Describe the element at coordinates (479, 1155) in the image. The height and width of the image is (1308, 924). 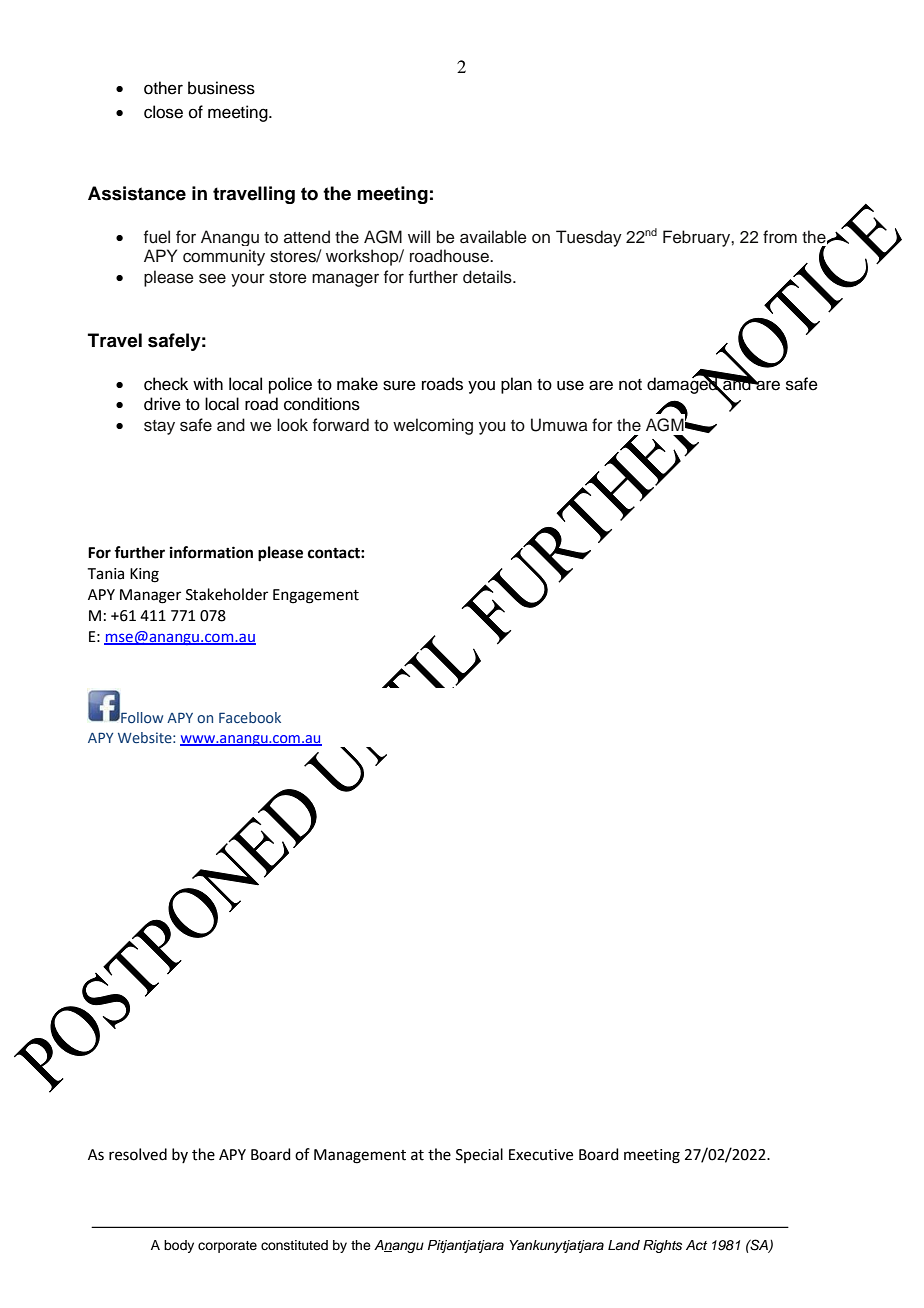
I see `Special` at that location.
